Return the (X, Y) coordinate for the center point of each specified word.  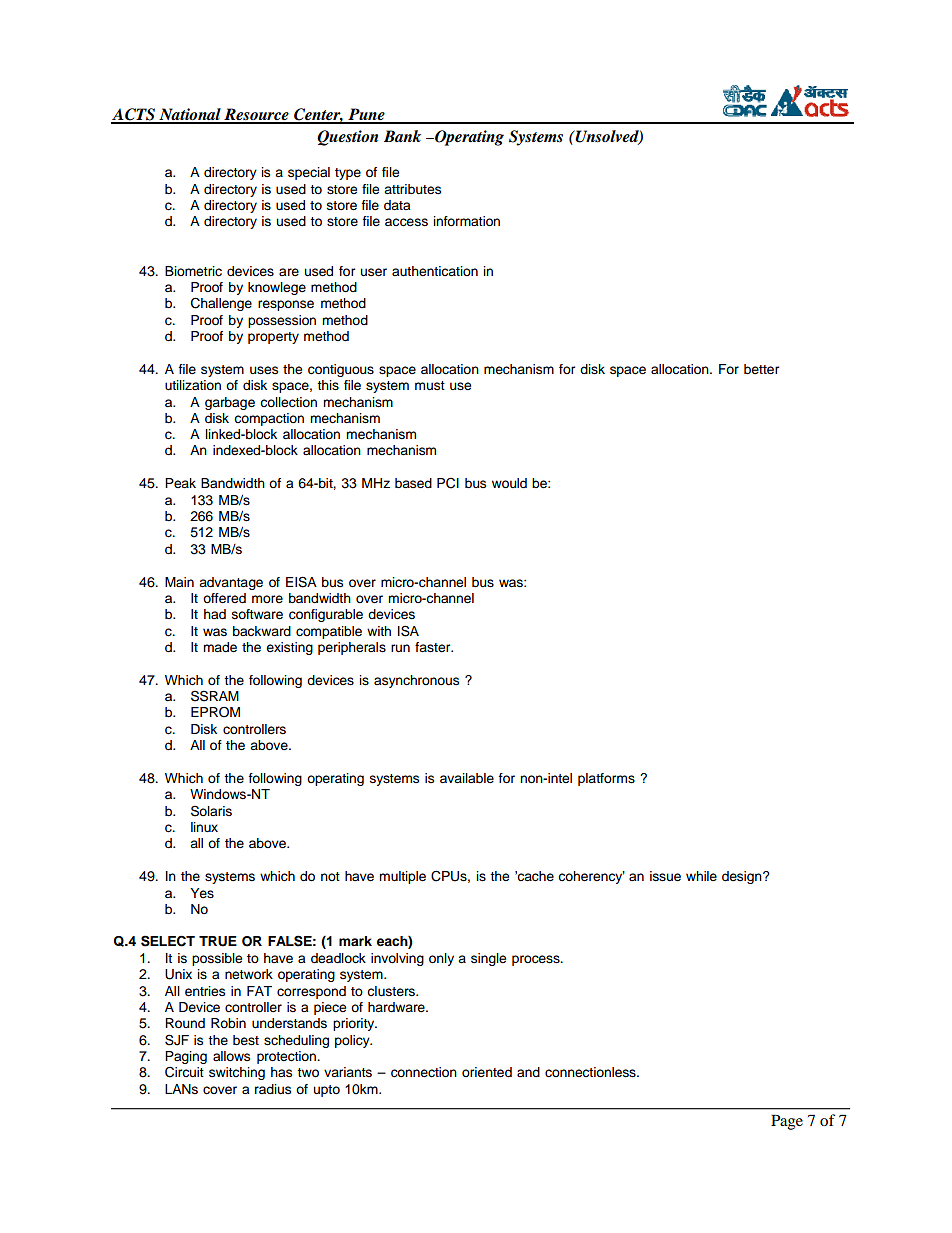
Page (787, 1122)
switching (237, 1073)
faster (434, 647)
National (190, 115)
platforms (606, 779)
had (215, 614)
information (466, 221)
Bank (402, 136)
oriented (487, 1072)
